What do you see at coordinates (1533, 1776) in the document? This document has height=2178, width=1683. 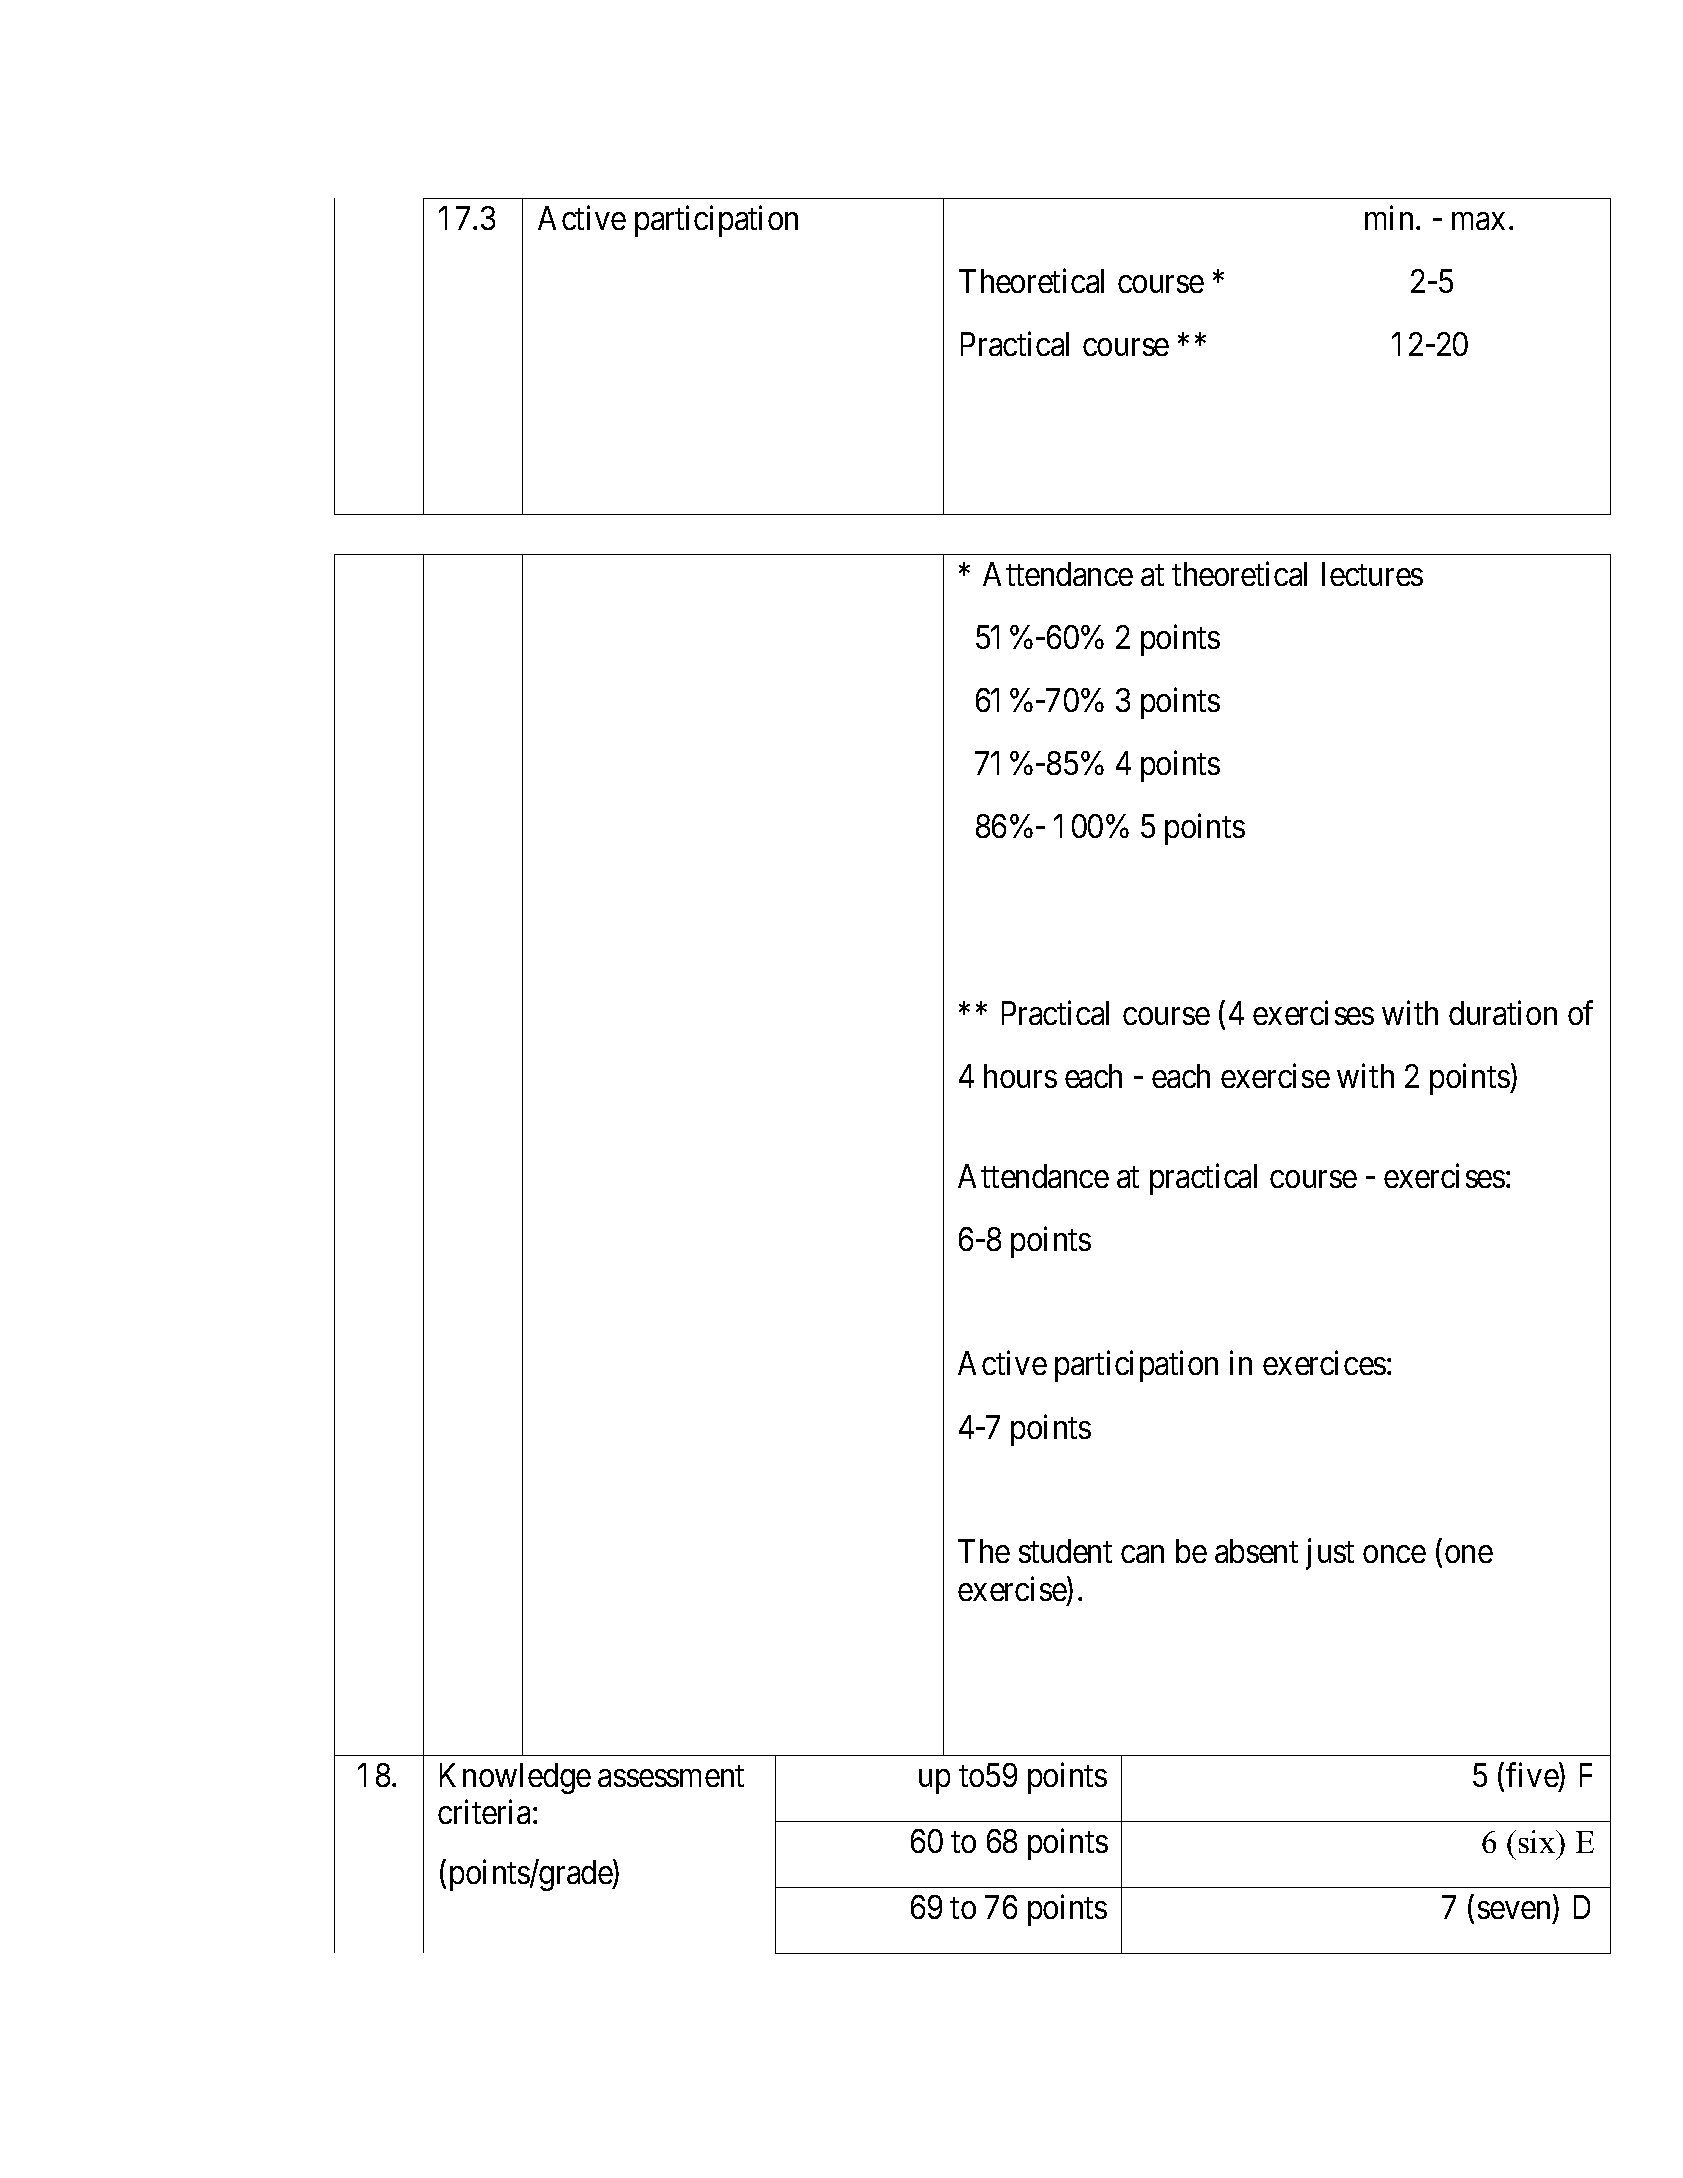 I see `five` at bounding box center [1533, 1776].
